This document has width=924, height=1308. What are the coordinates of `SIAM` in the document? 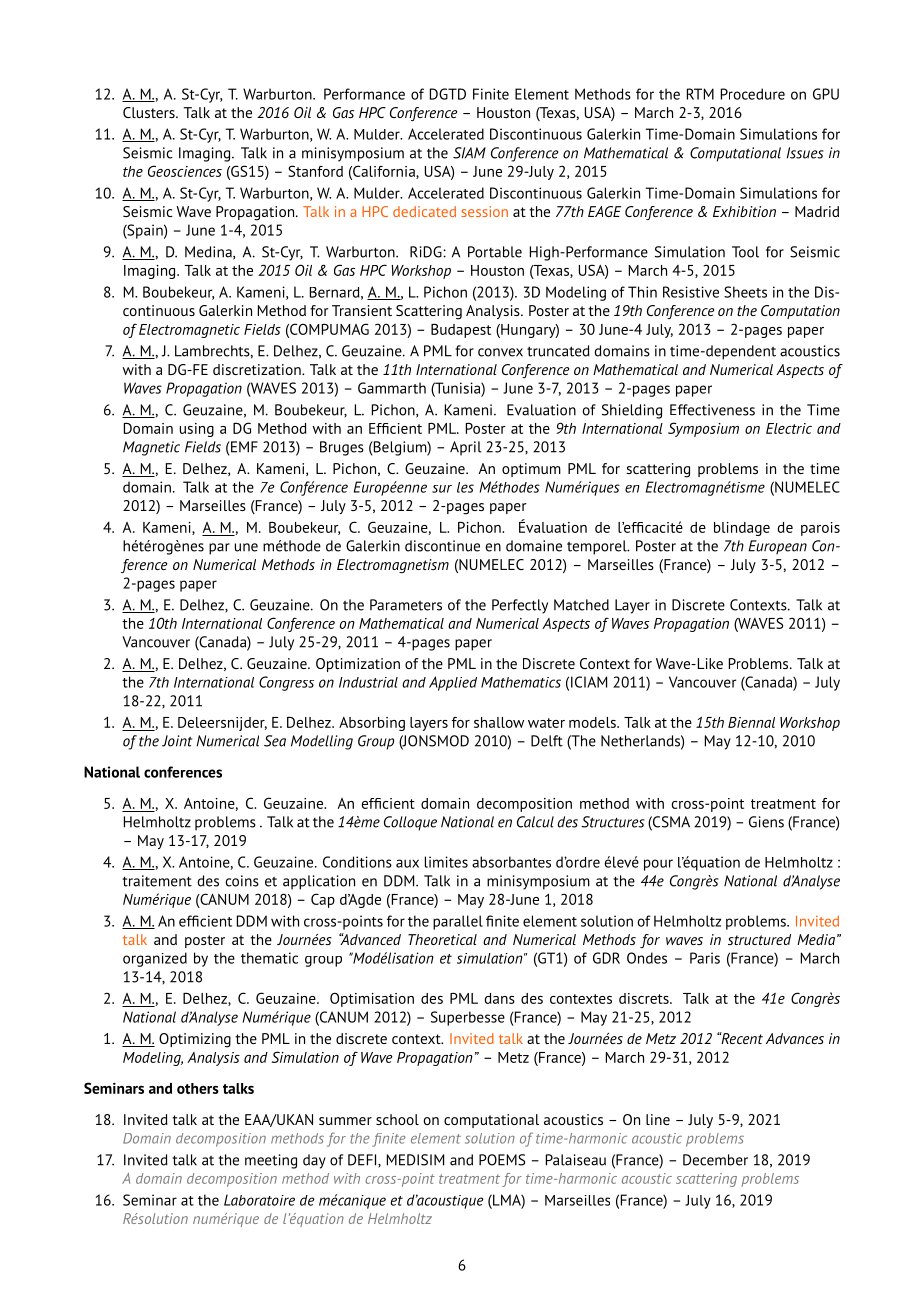 It's located at (469, 153).
